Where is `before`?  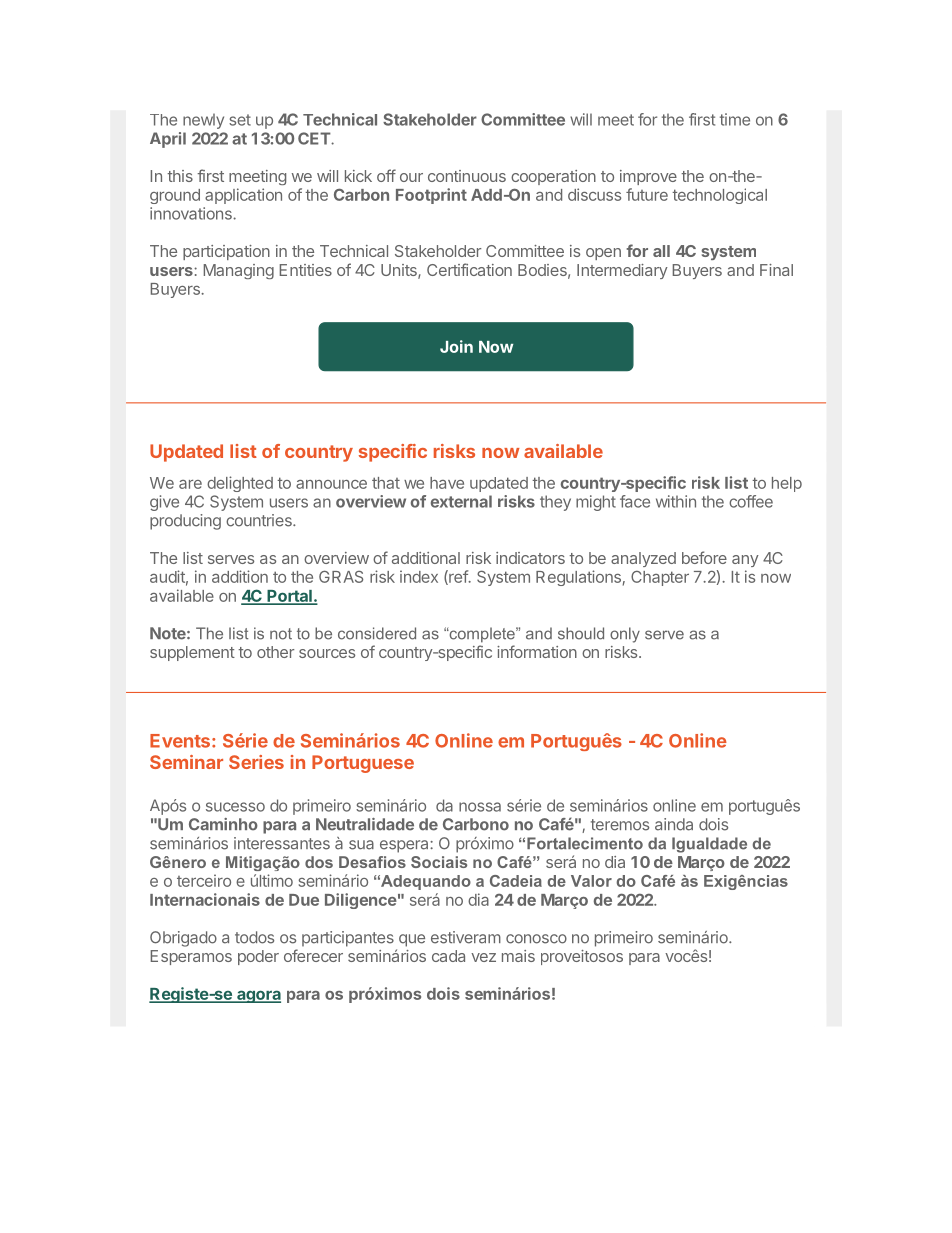 before is located at coordinates (704, 557).
